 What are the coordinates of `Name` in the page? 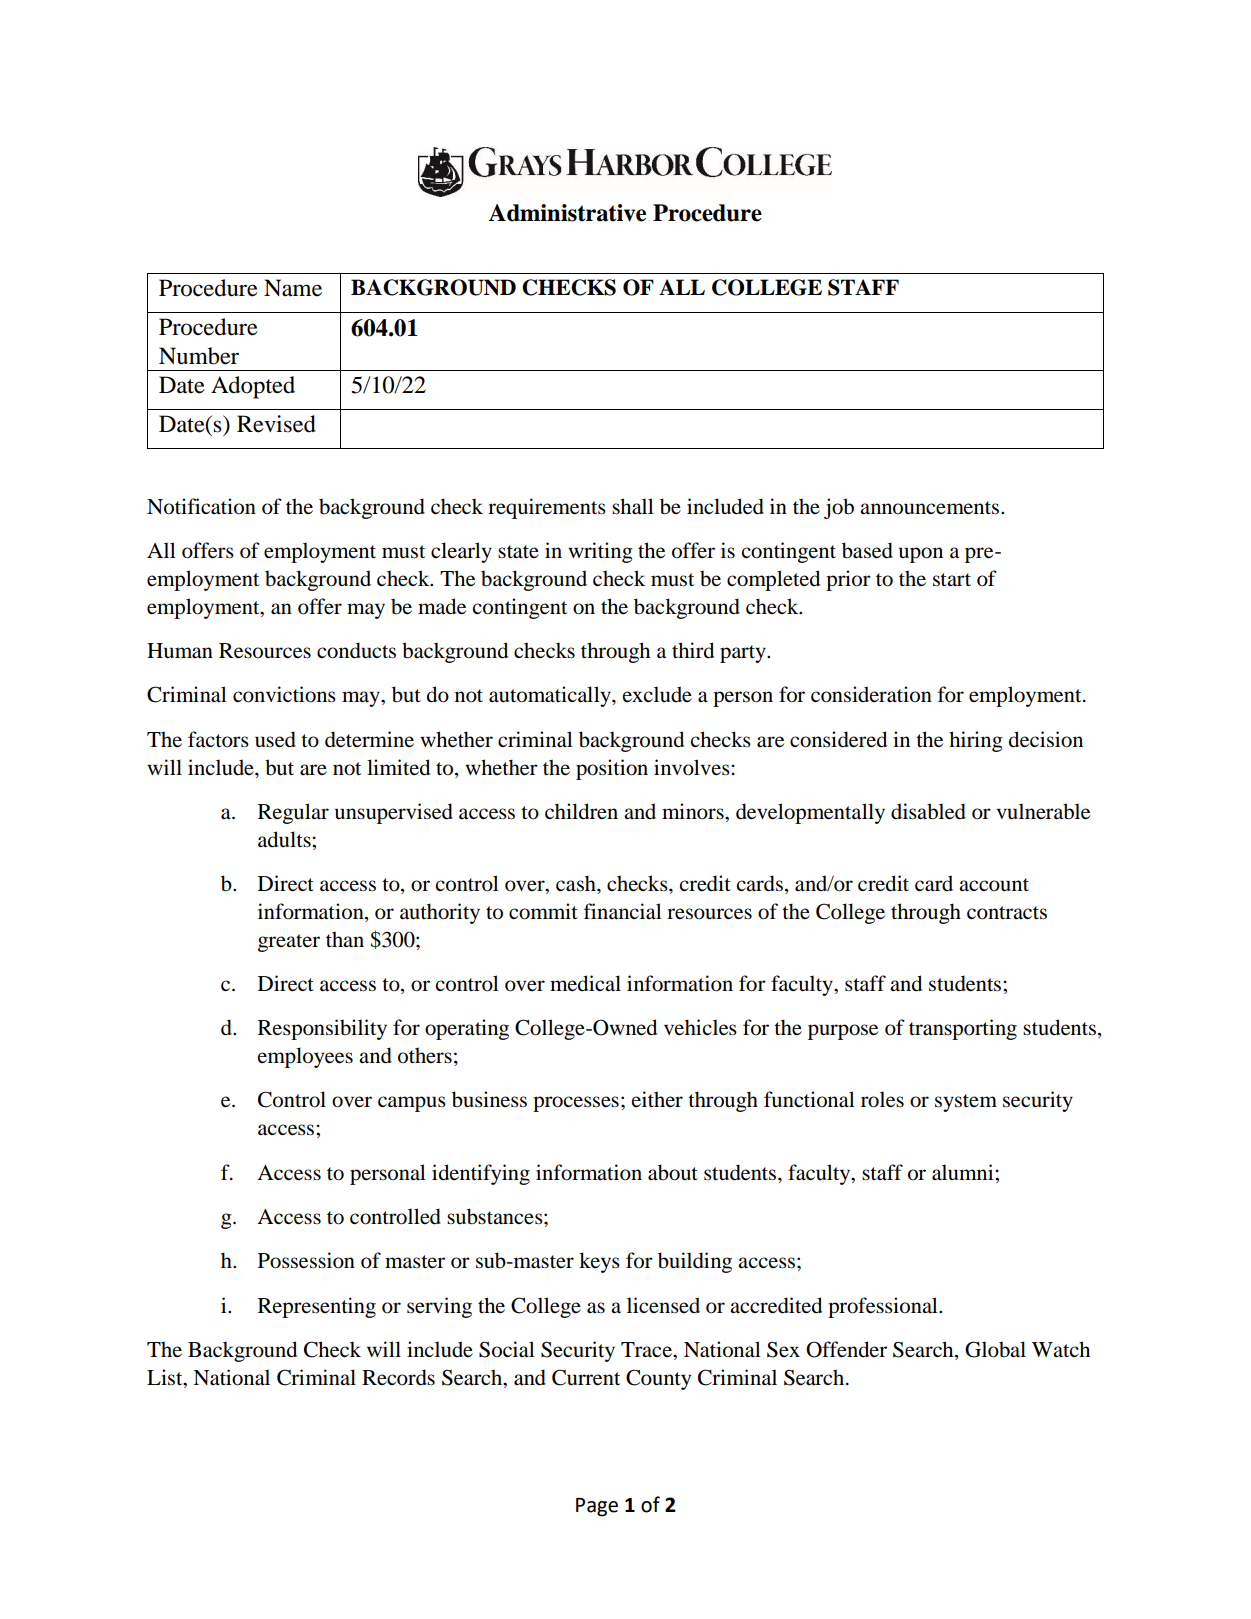 It's located at (293, 288).
